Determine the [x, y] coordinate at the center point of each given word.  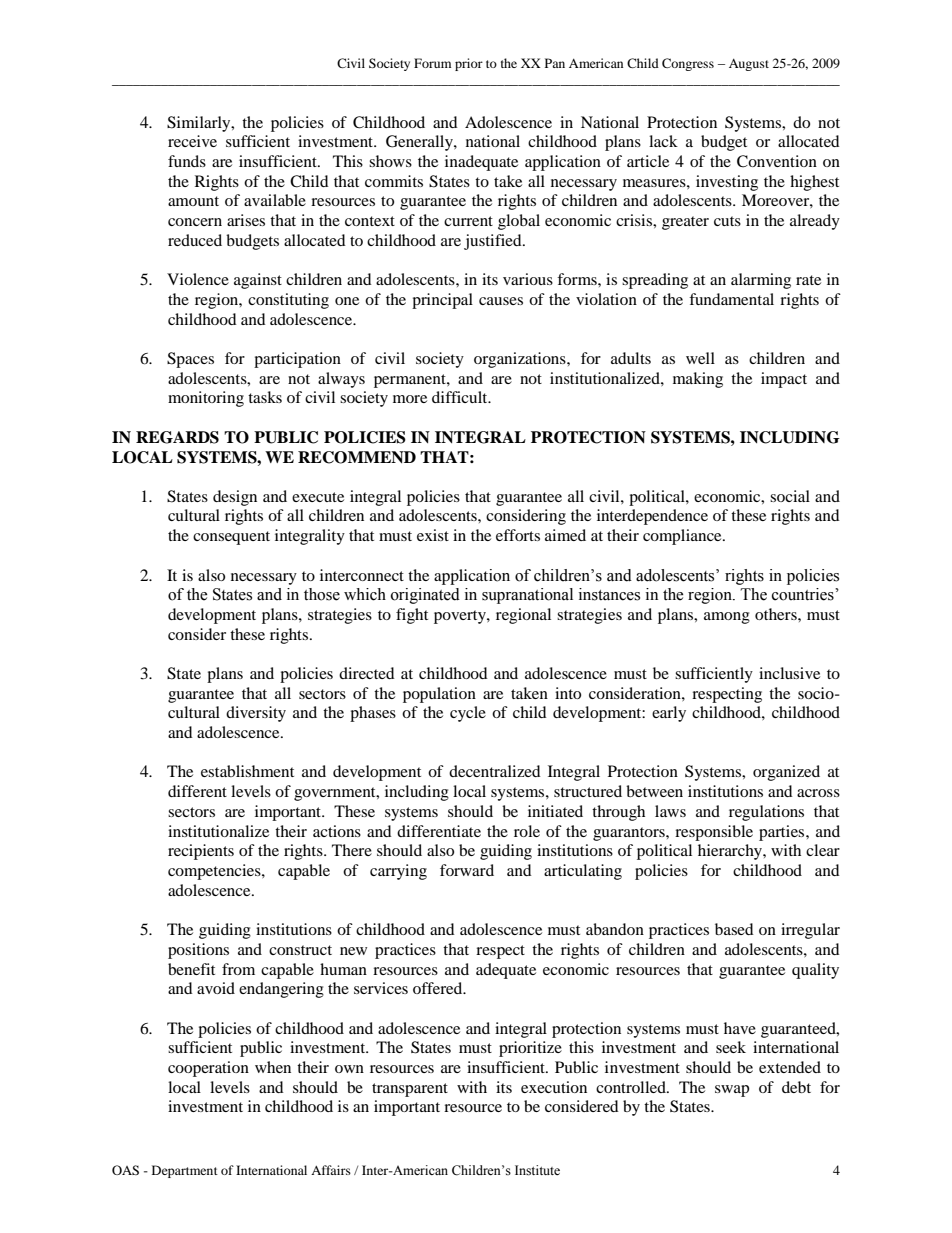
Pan [555, 63]
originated [425, 596]
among [727, 618]
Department [185, 1171]
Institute [537, 1170]
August [749, 65]
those [322, 594]
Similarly [200, 124]
